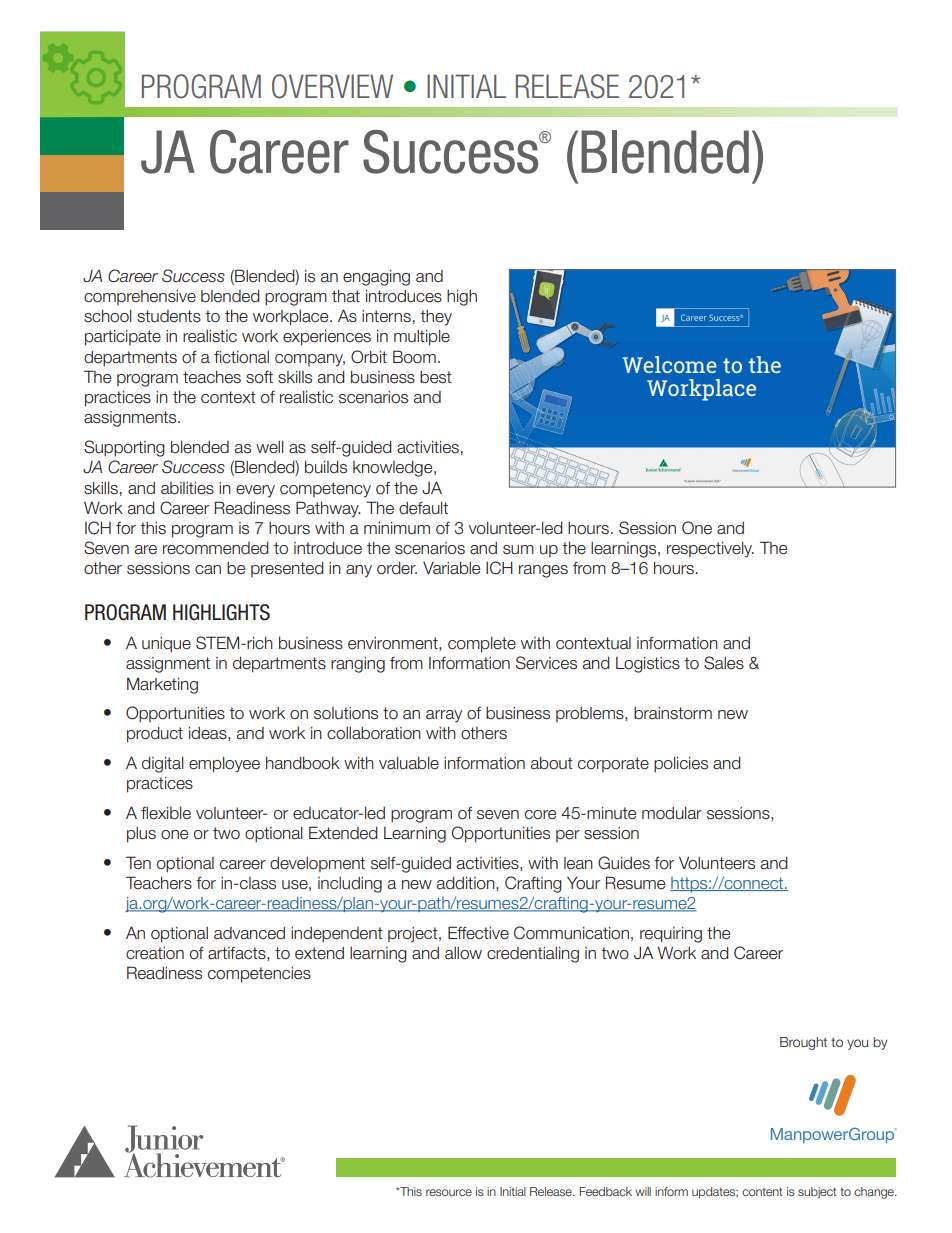 The width and height of the screenshot is (952, 1233). I want to click on teaches, so click(212, 377).
